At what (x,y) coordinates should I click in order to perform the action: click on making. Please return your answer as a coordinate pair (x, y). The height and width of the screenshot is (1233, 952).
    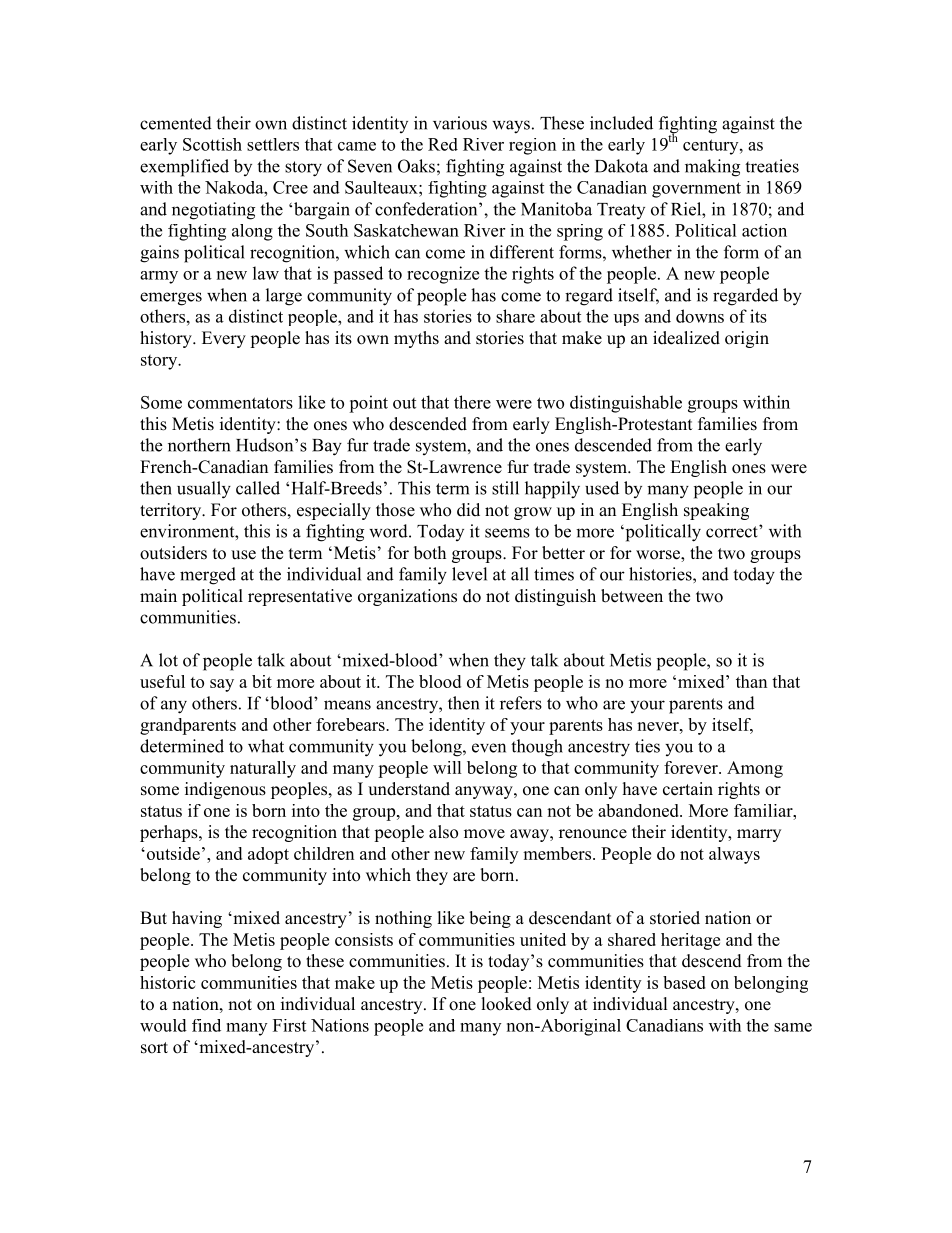
    Looking at the image, I should click on (712, 168).
